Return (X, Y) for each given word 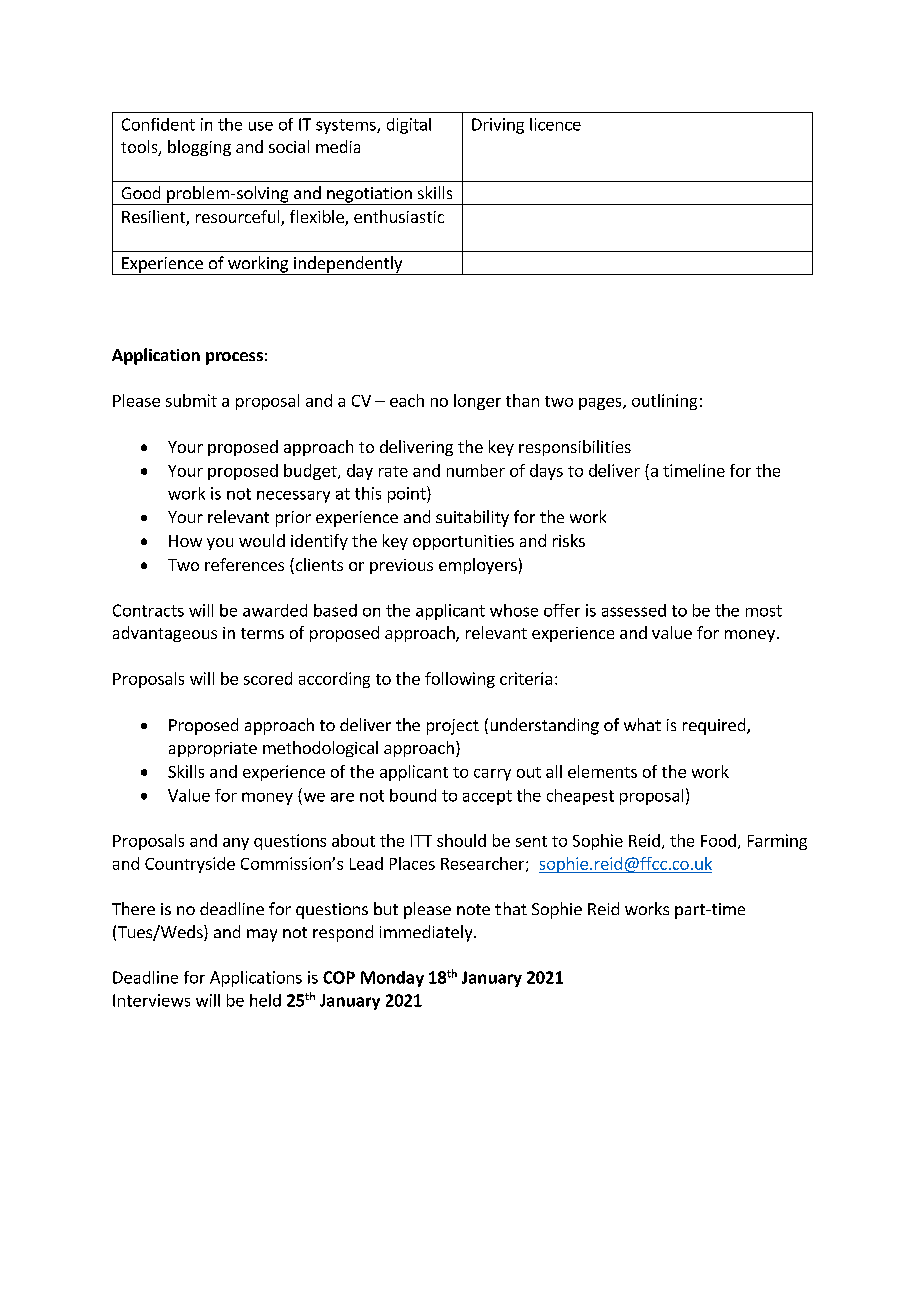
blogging (199, 148)
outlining (664, 402)
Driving (498, 126)
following (460, 680)
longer (477, 402)
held (265, 1000)
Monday (392, 979)
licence (555, 124)
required (715, 726)
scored (268, 678)
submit (191, 400)
